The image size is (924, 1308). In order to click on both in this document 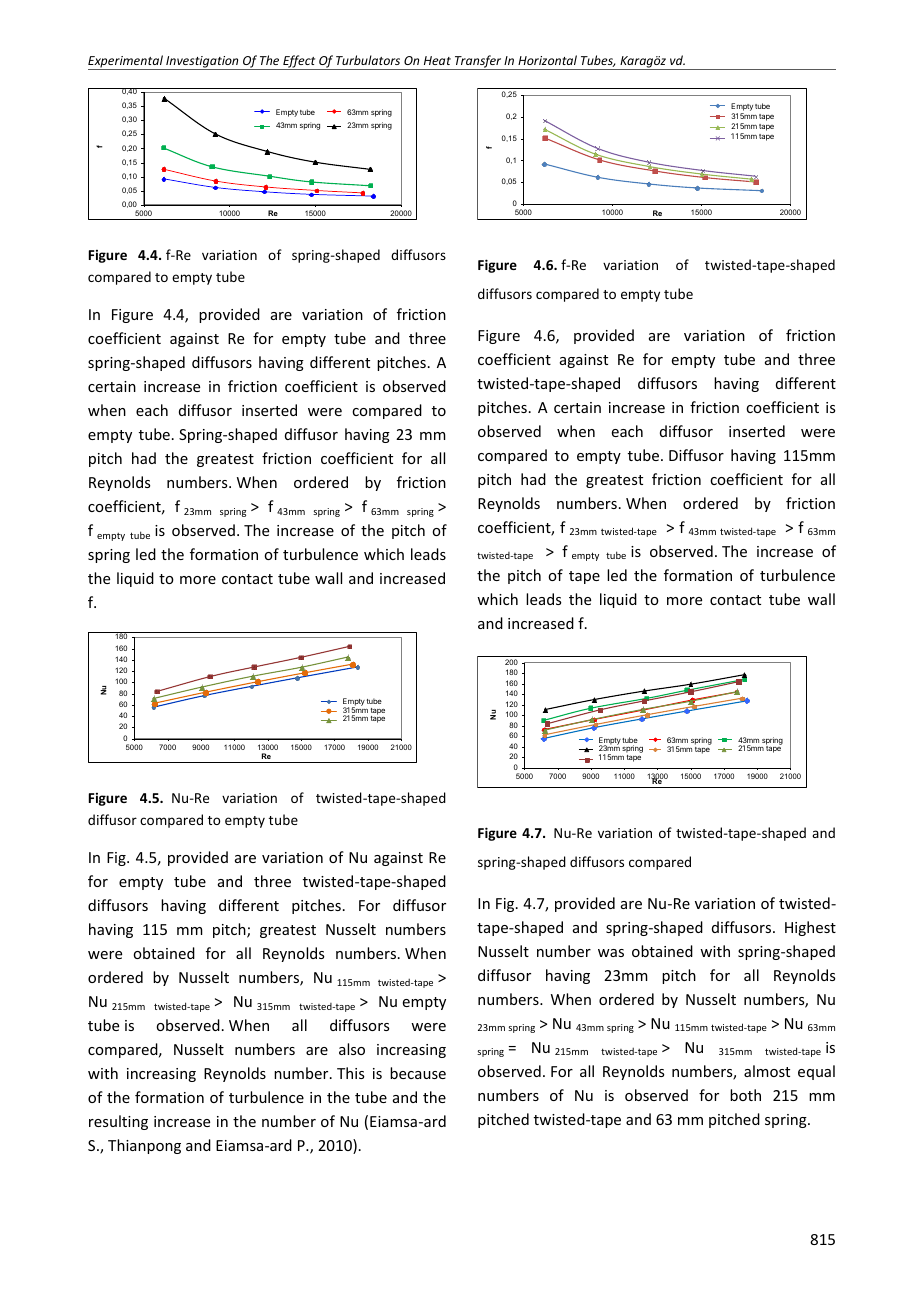, I will do `click(745, 1095)`.
